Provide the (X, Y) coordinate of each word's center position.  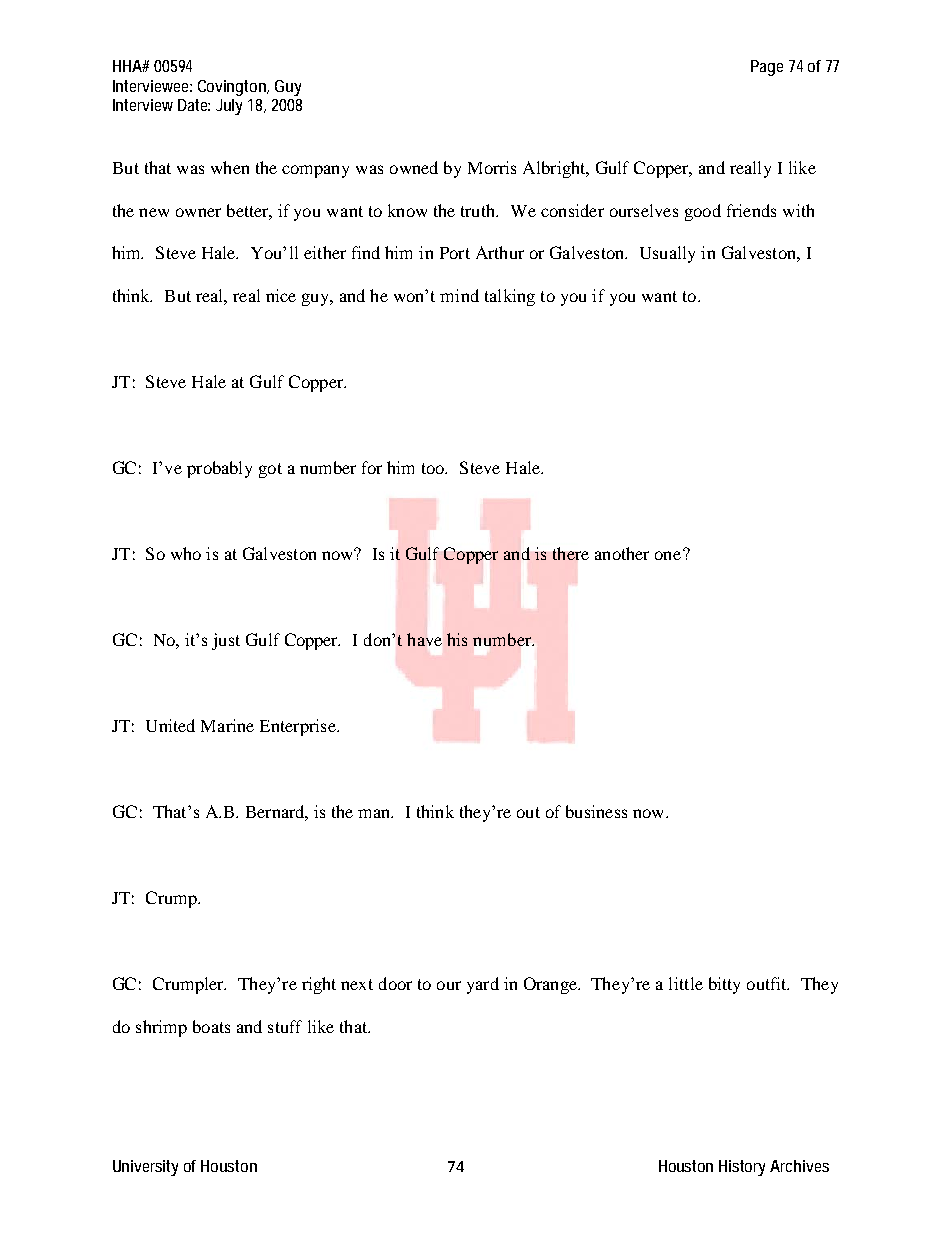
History (745, 1168)
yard (483, 985)
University (145, 1168)
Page (767, 68)
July (229, 107)
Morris (492, 167)
